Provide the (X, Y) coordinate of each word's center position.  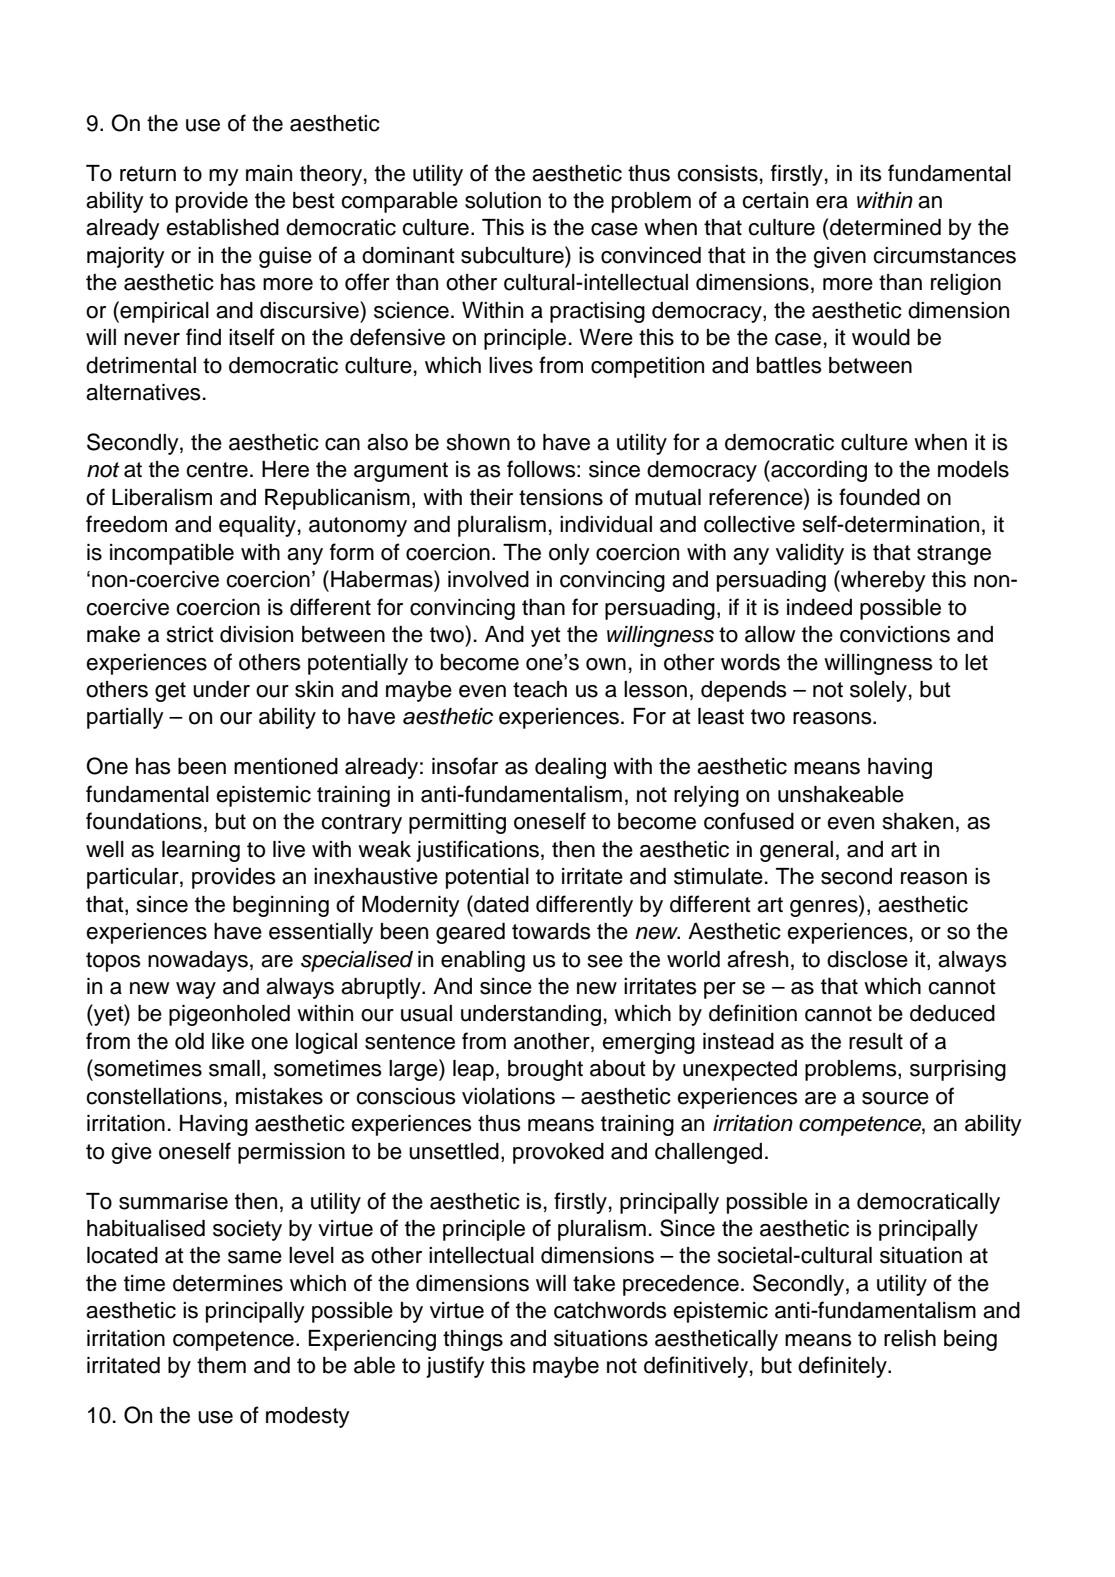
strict (190, 634)
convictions (895, 634)
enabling (483, 961)
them (221, 1365)
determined (885, 227)
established (222, 227)
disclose (867, 959)
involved (488, 579)
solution (503, 200)
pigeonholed (229, 1015)
